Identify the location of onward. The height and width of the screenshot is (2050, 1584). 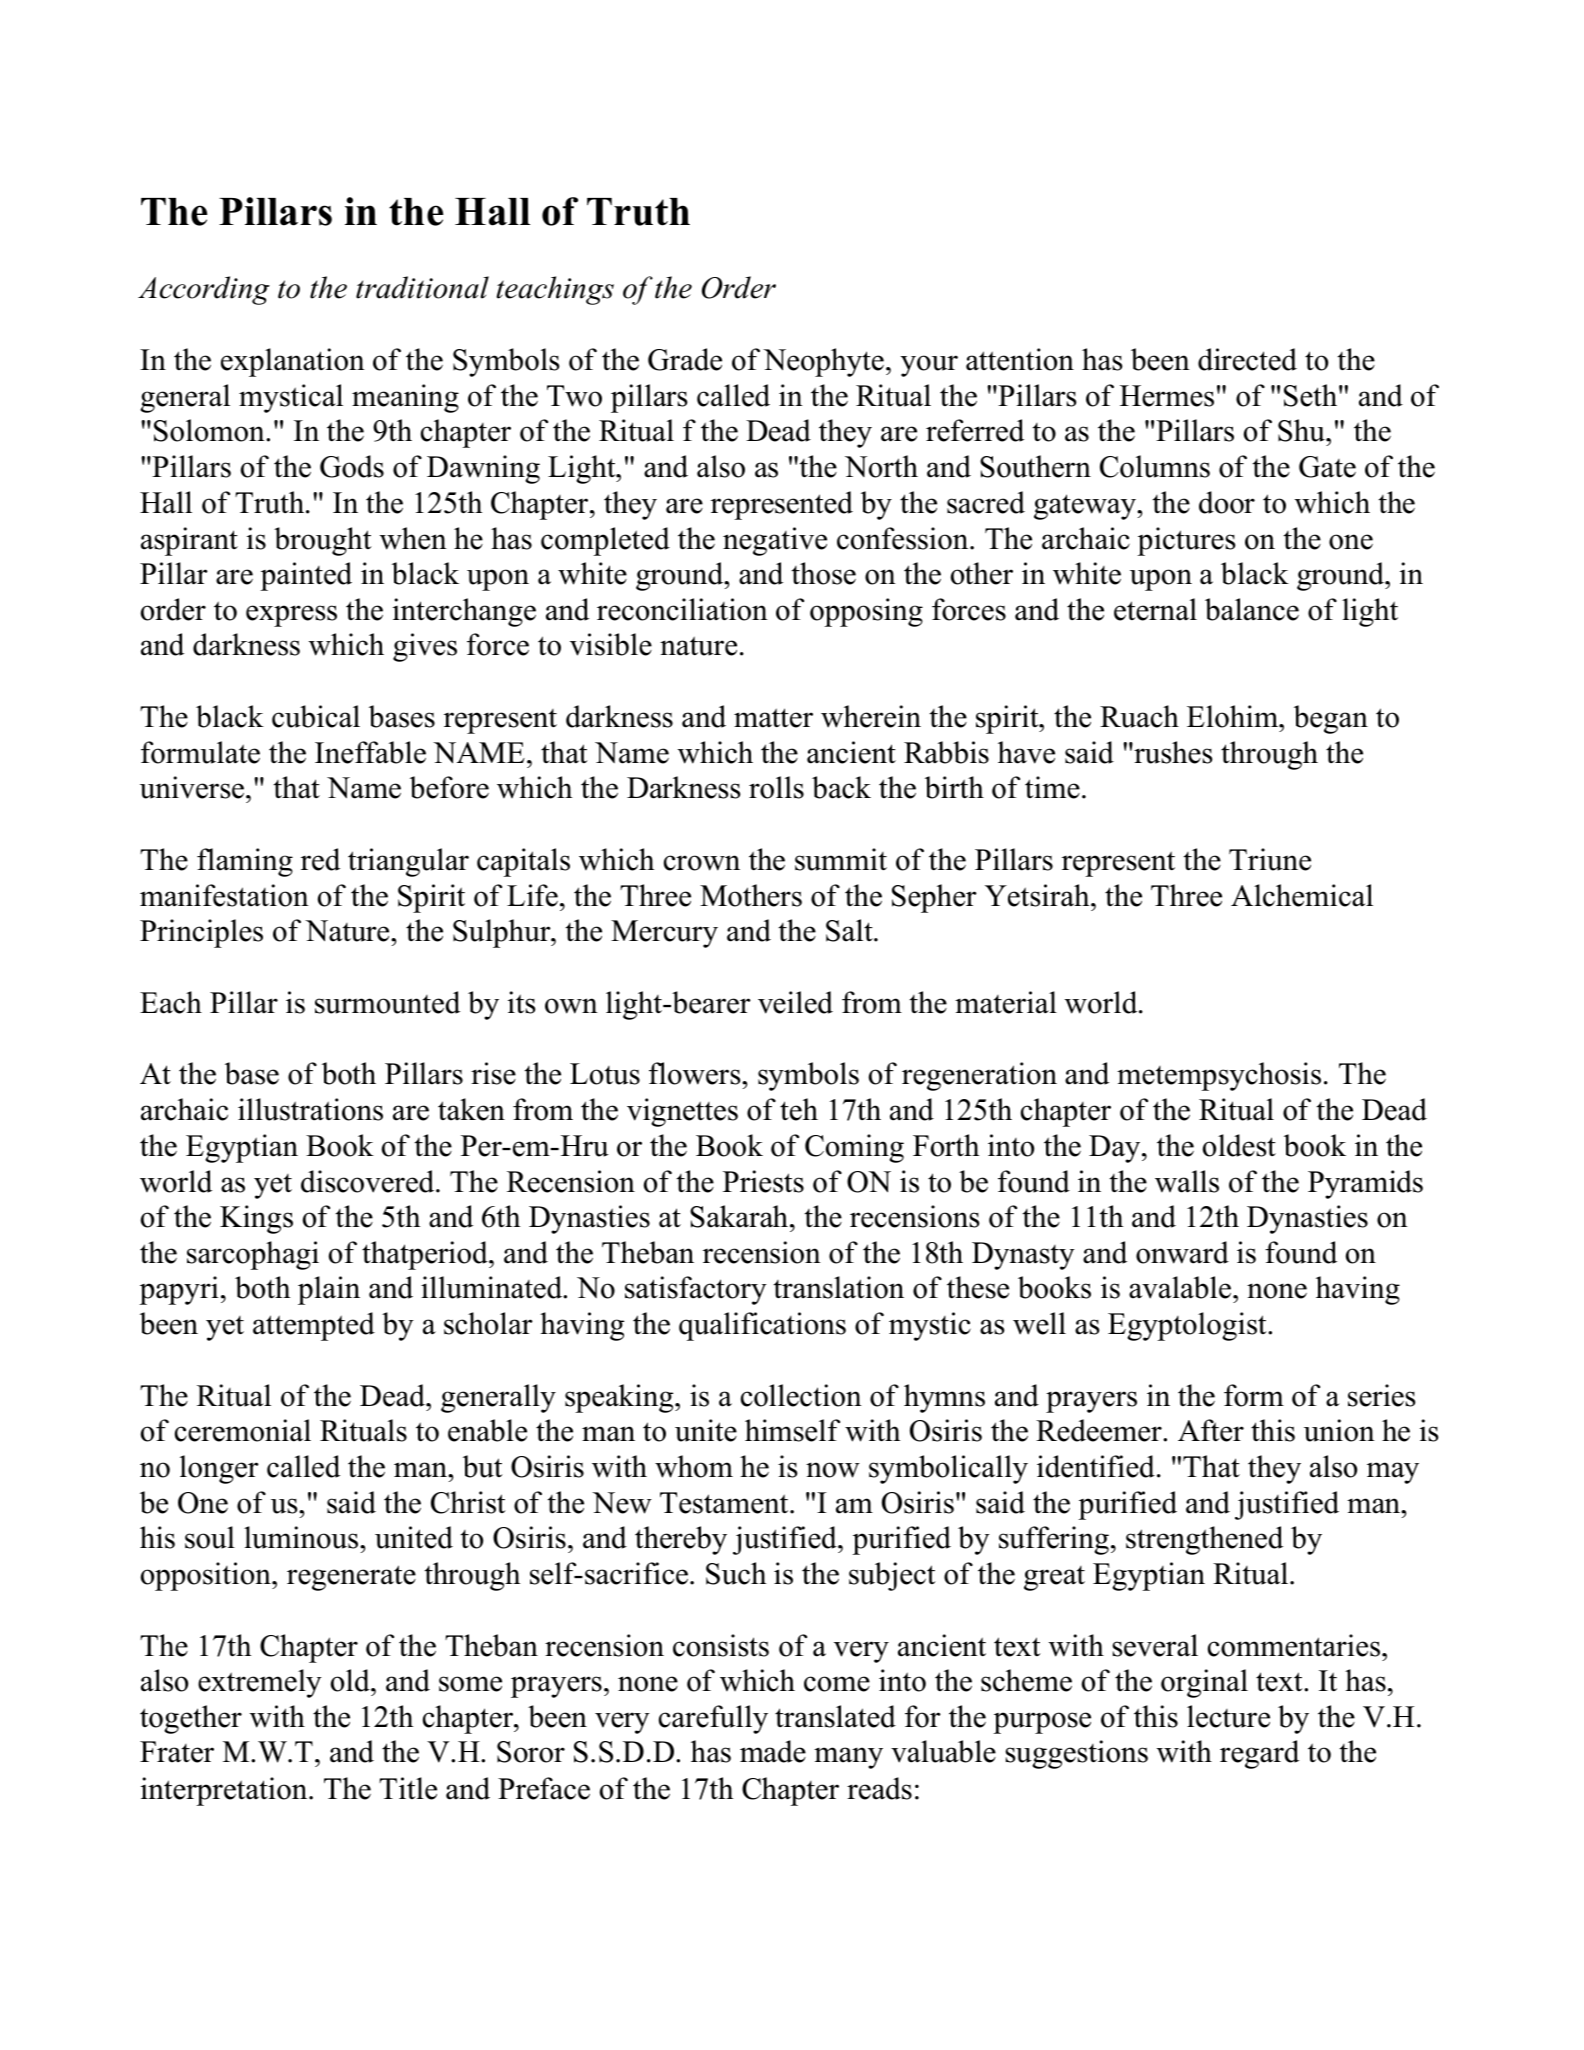
(1182, 1252).
